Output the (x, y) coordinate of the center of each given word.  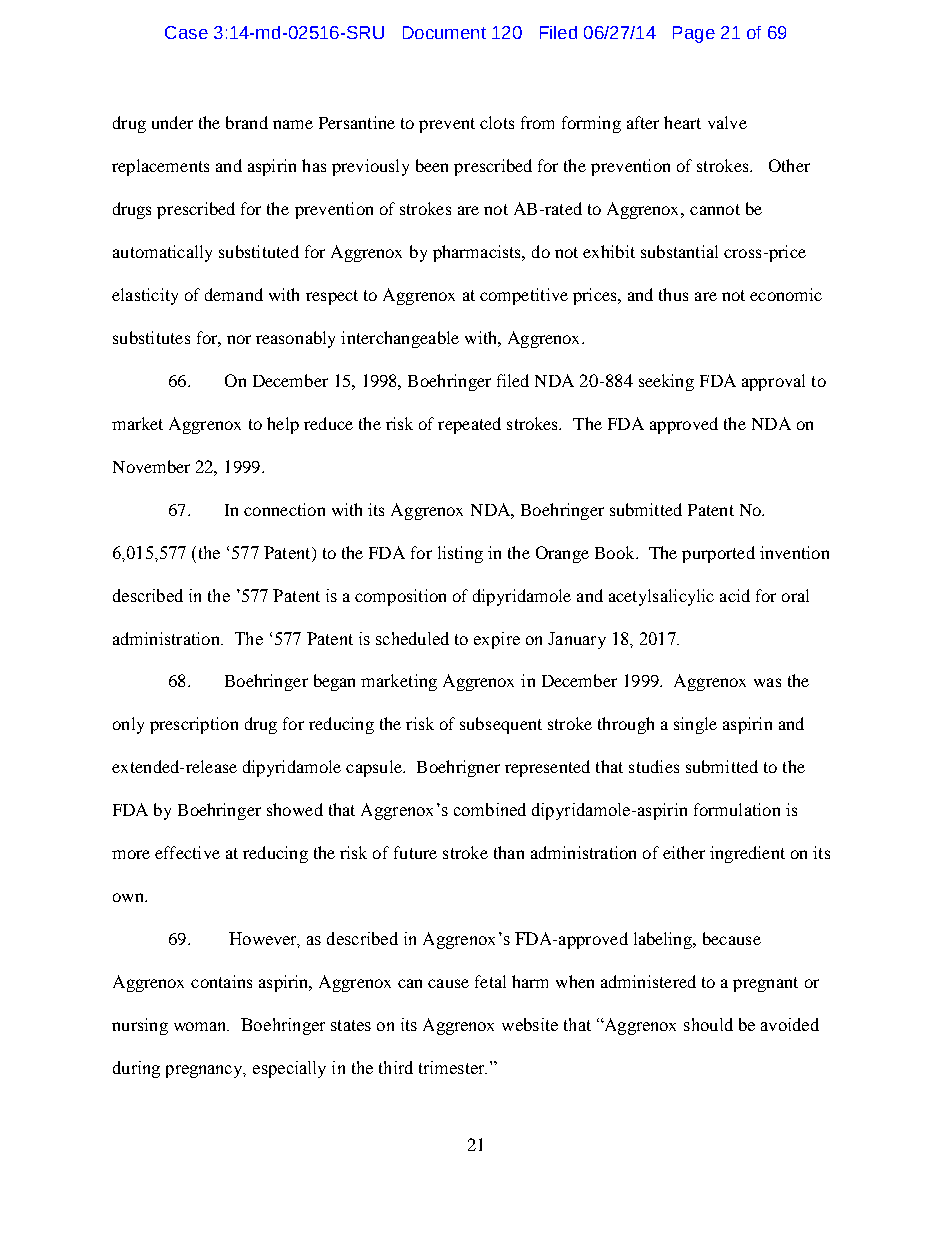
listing (460, 554)
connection (284, 509)
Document (444, 32)
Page (694, 34)
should (708, 1024)
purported (718, 554)
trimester (453, 1067)
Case (186, 32)
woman (201, 1026)
